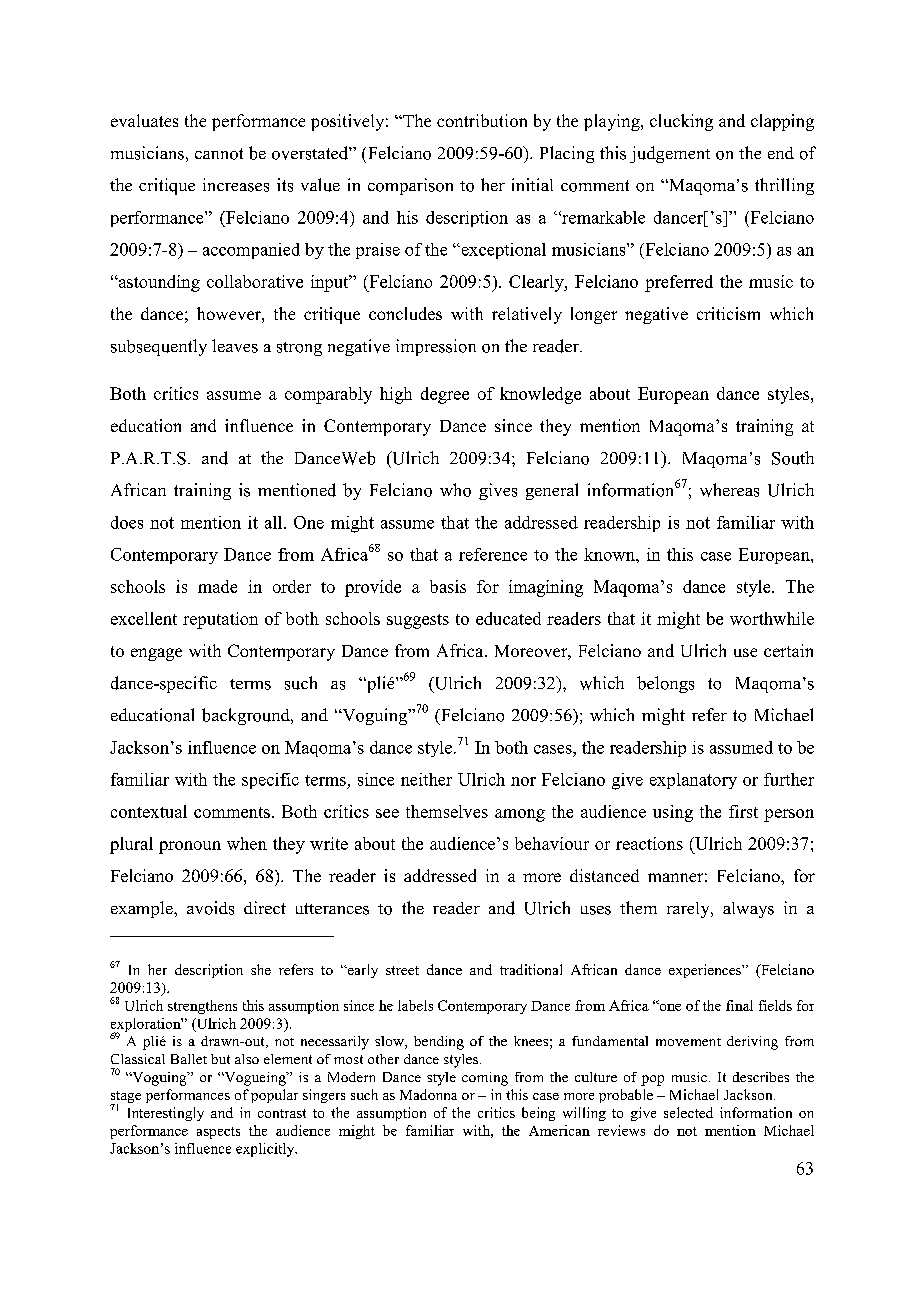  Describe the element at coordinates (218, 1133) in the screenshot. I see `aspects` at that location.
